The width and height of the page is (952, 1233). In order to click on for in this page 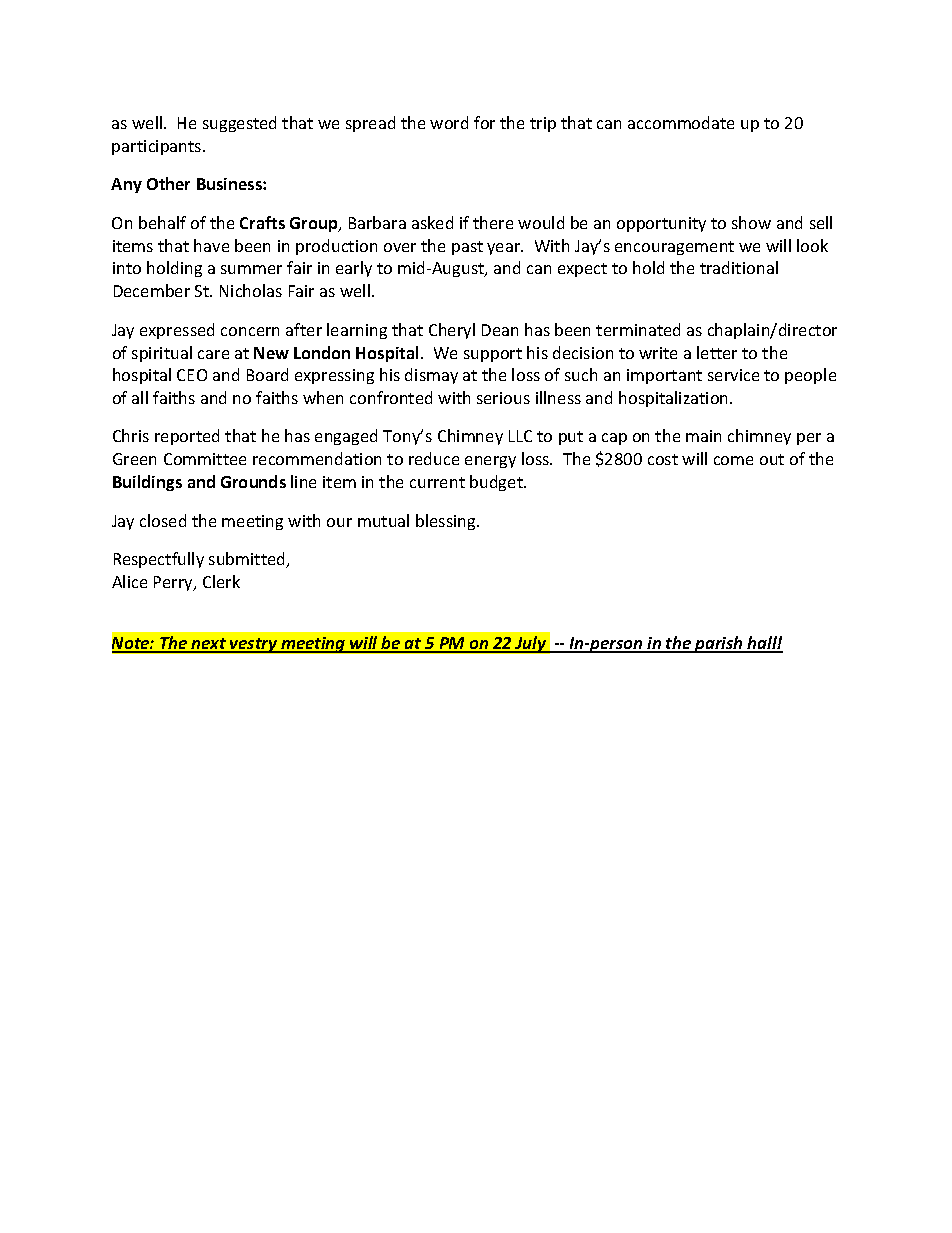, I will do `click(484, 122)`.
